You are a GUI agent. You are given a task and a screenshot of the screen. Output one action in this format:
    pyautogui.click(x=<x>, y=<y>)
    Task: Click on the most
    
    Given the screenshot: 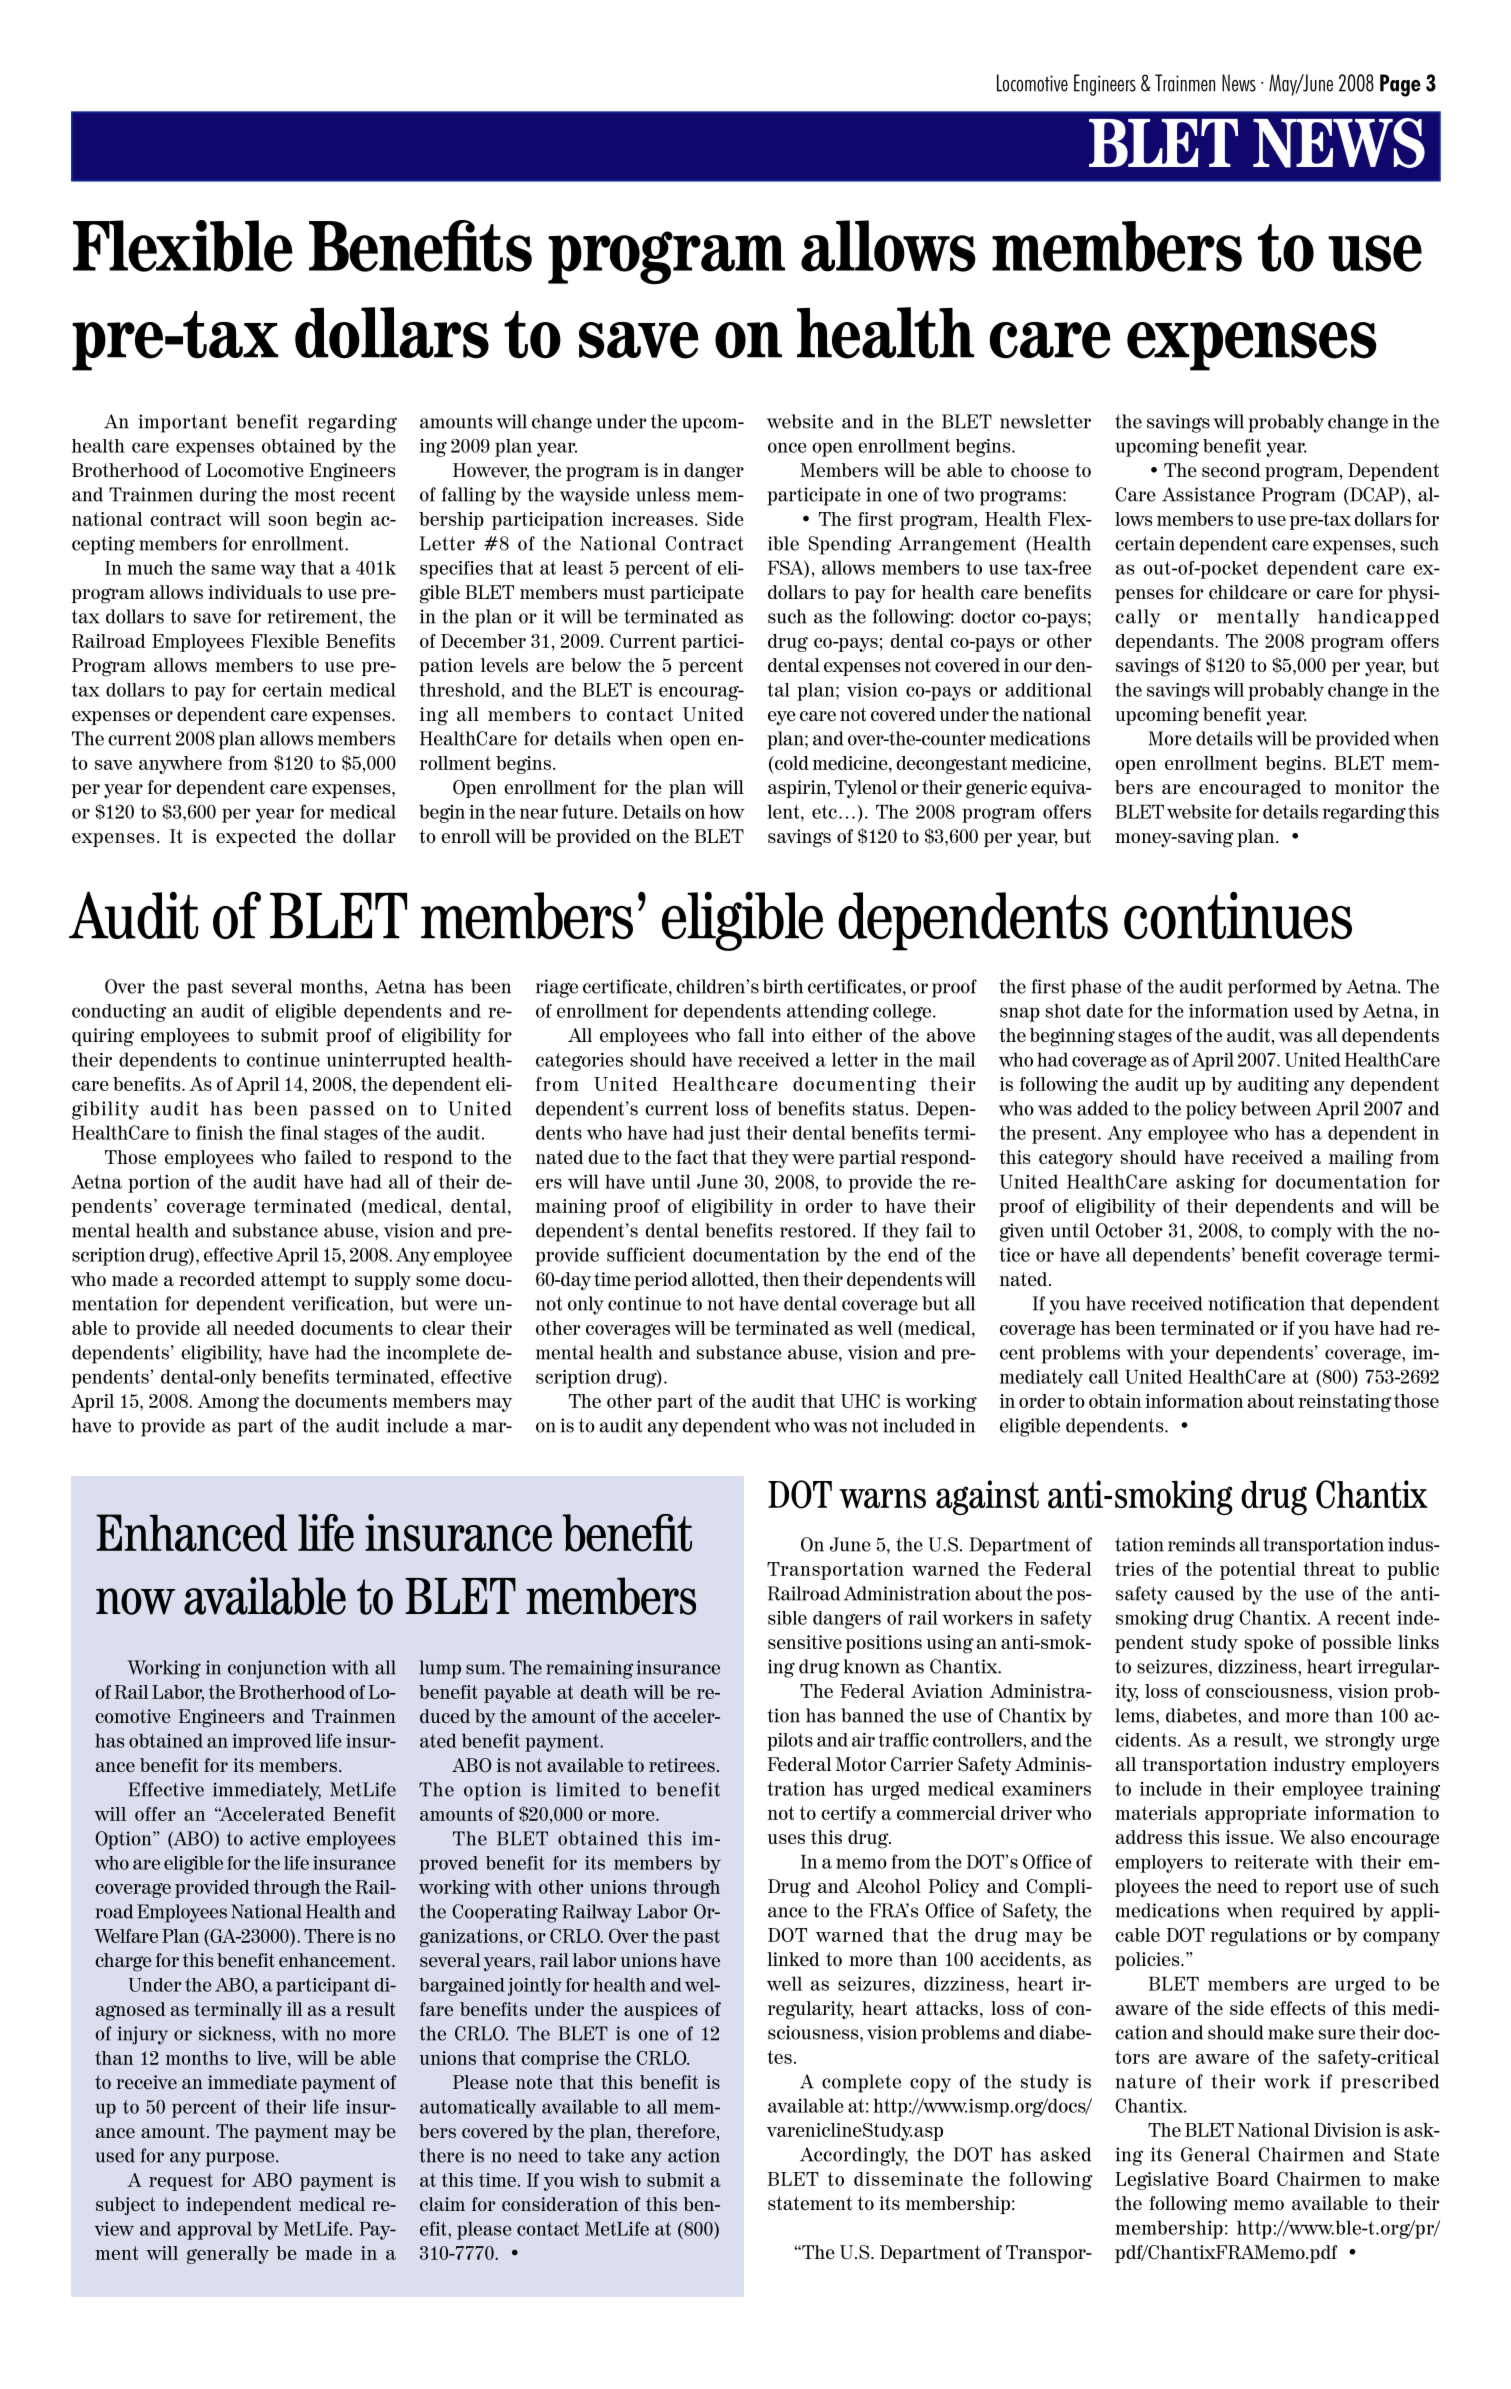 What is the action you would take?
    pyautogui.click(x=315, y=494)
